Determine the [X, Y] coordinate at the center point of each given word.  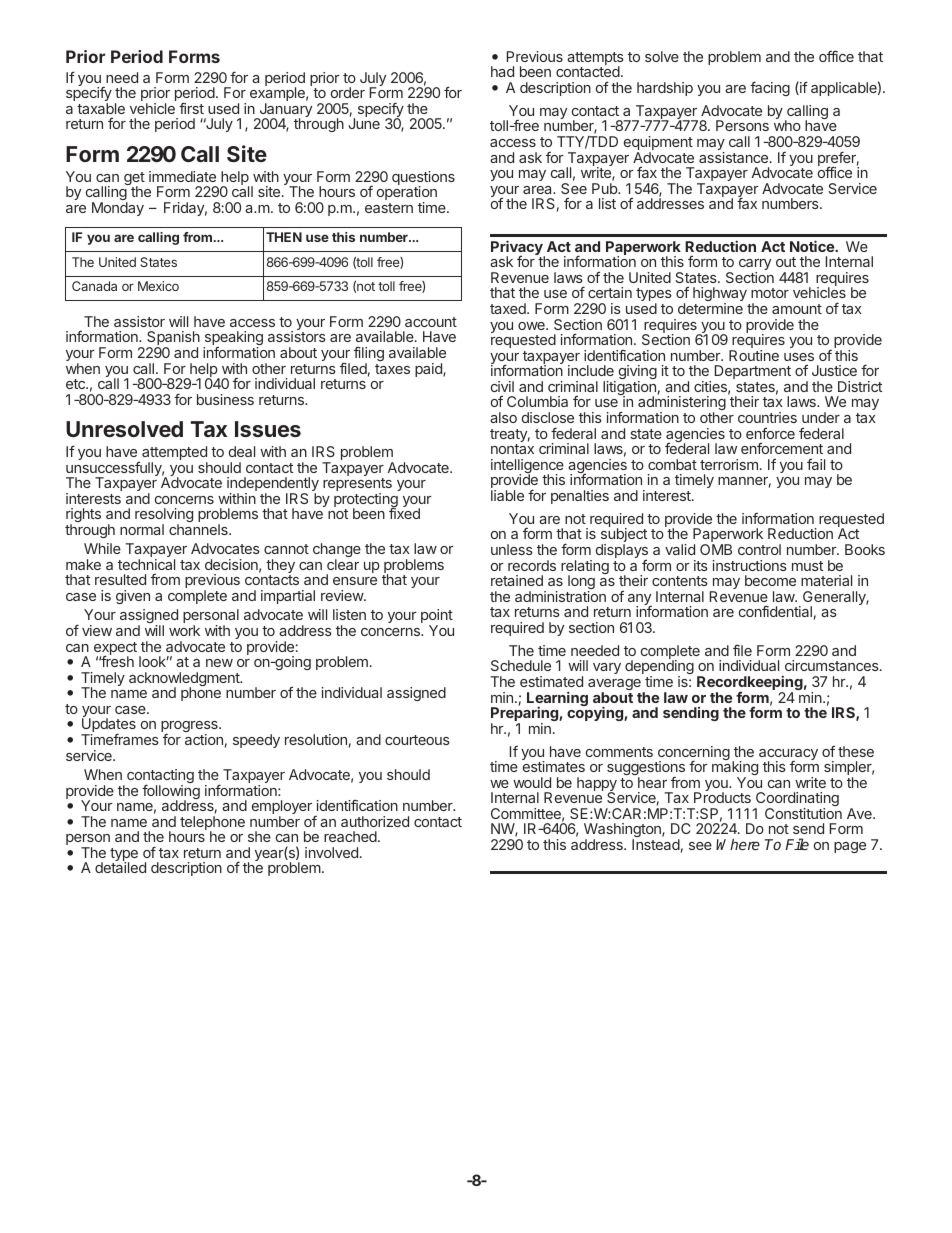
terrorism [729, 464]
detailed [120, 867]
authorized [375, 821]
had [502, 71]
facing [770, 88]
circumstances [833, 665]
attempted [175, 454]
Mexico [158, 286]
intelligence [527, 467]
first [191, 108]
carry [755, 266]
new [219, 663]
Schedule [521, 665]
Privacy [518, 249]
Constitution [803, 813]
